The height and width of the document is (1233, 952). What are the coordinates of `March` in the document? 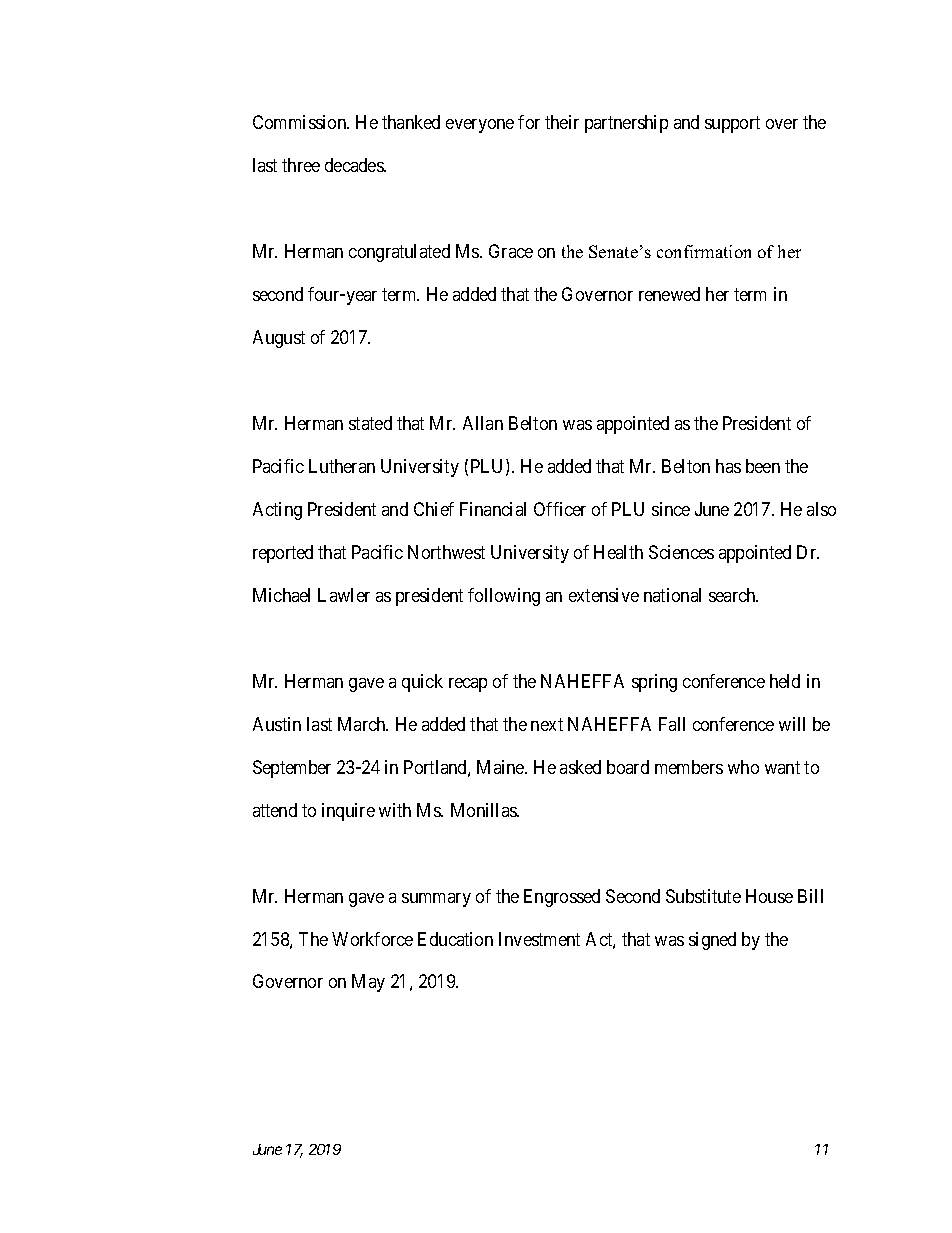 It's located at (363, 724).
